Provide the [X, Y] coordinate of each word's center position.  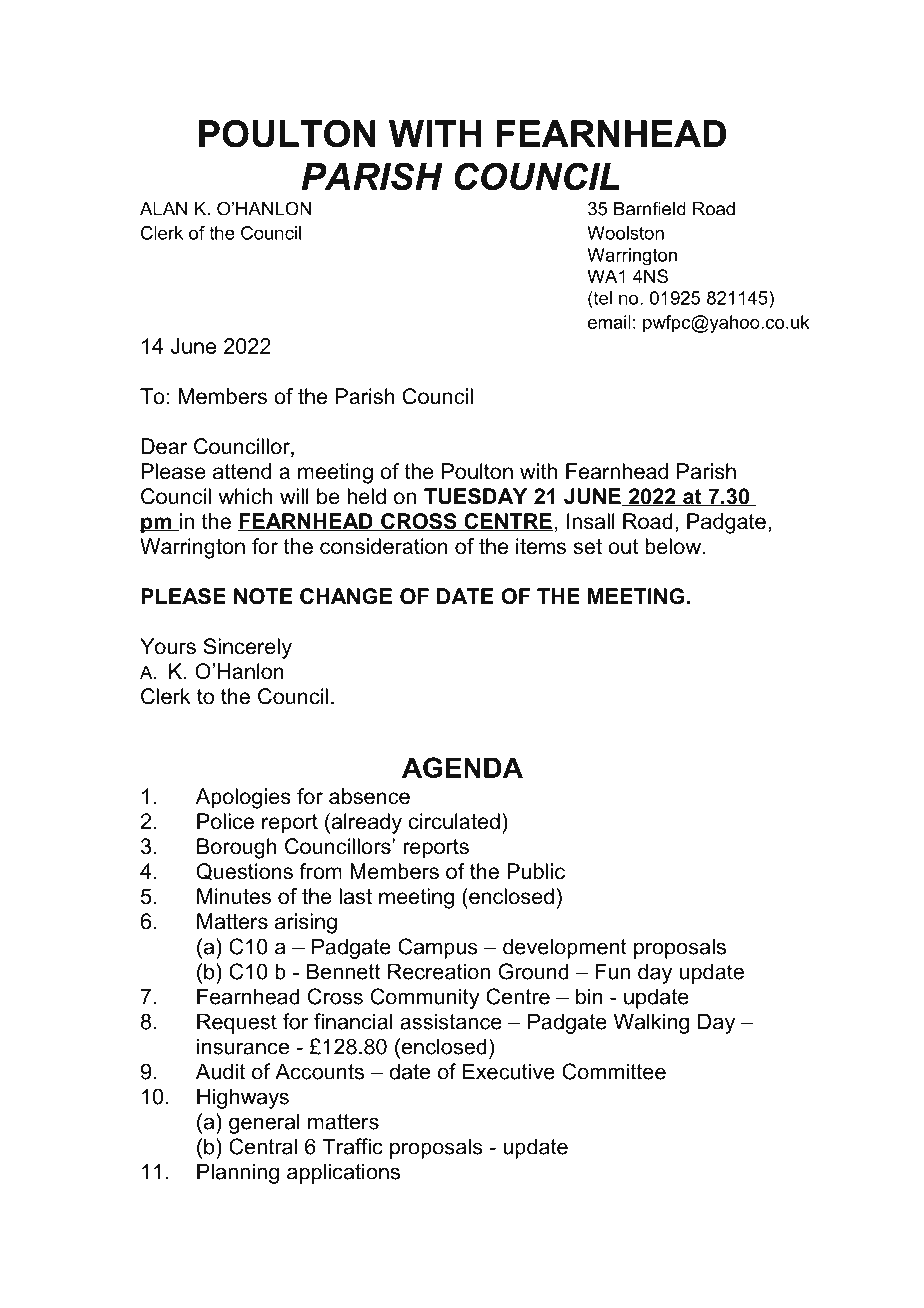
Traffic [353, 1146]
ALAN [163, 209]
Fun [612, 971]
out [623, 547]
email [609, 322]
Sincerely [247, 648]
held [366, 496]
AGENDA [462, 767]
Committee [614, 1071]
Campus [438, 948]
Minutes [234, 896]
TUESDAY [475, 496]
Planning [238, 1173]
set [588, 547]
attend [242, 471]
